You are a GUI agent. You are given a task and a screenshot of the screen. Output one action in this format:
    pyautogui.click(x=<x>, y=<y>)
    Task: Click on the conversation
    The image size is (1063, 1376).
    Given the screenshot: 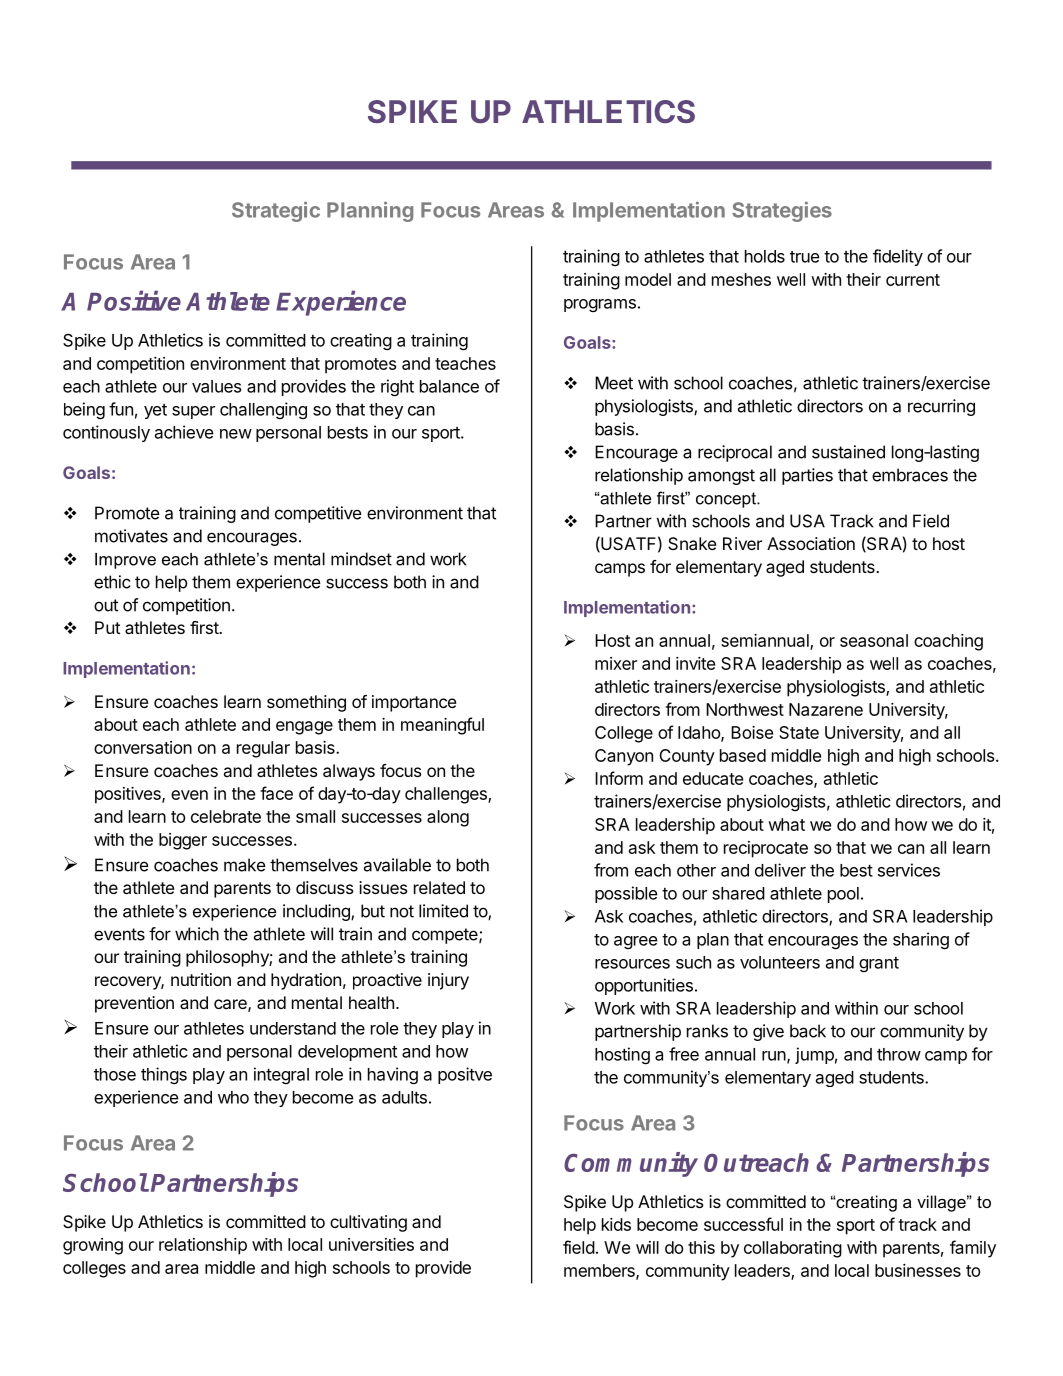 What is the action you would take?
    pyautogui.click(x=143, y=747)
